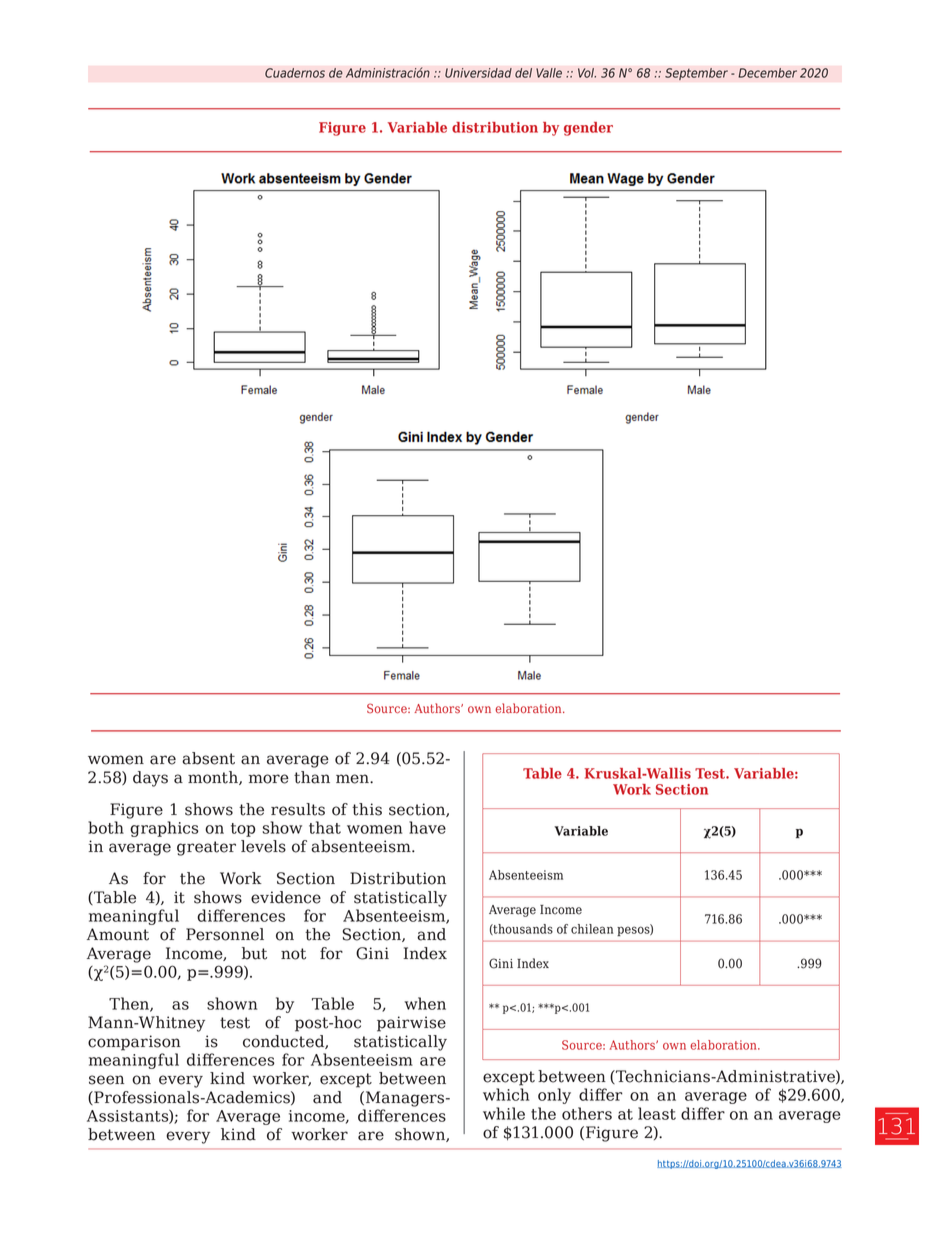  I want to click on least, so click(657, 1113).
